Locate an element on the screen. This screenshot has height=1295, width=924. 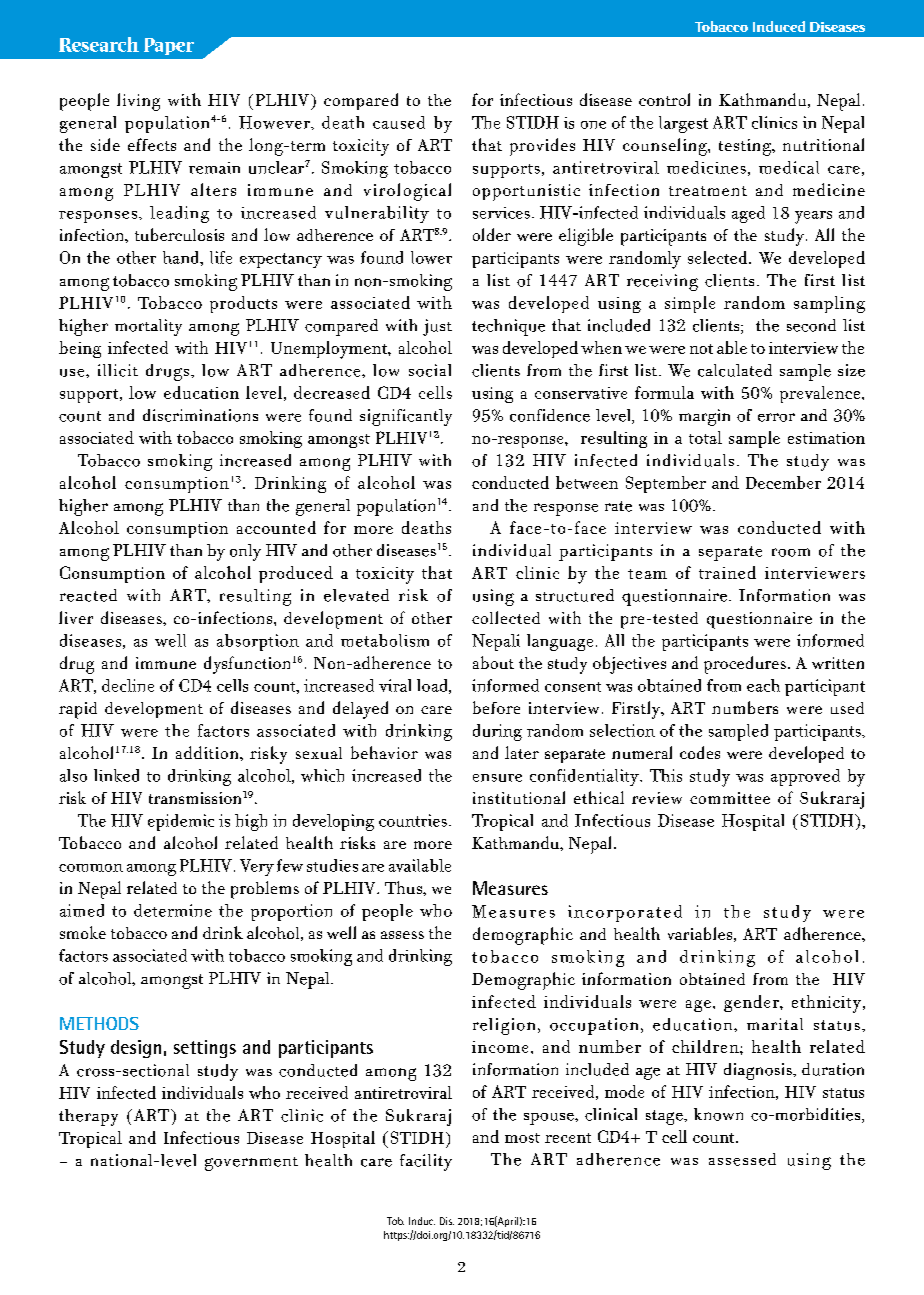
provides is located at coordinates (542, 147).
